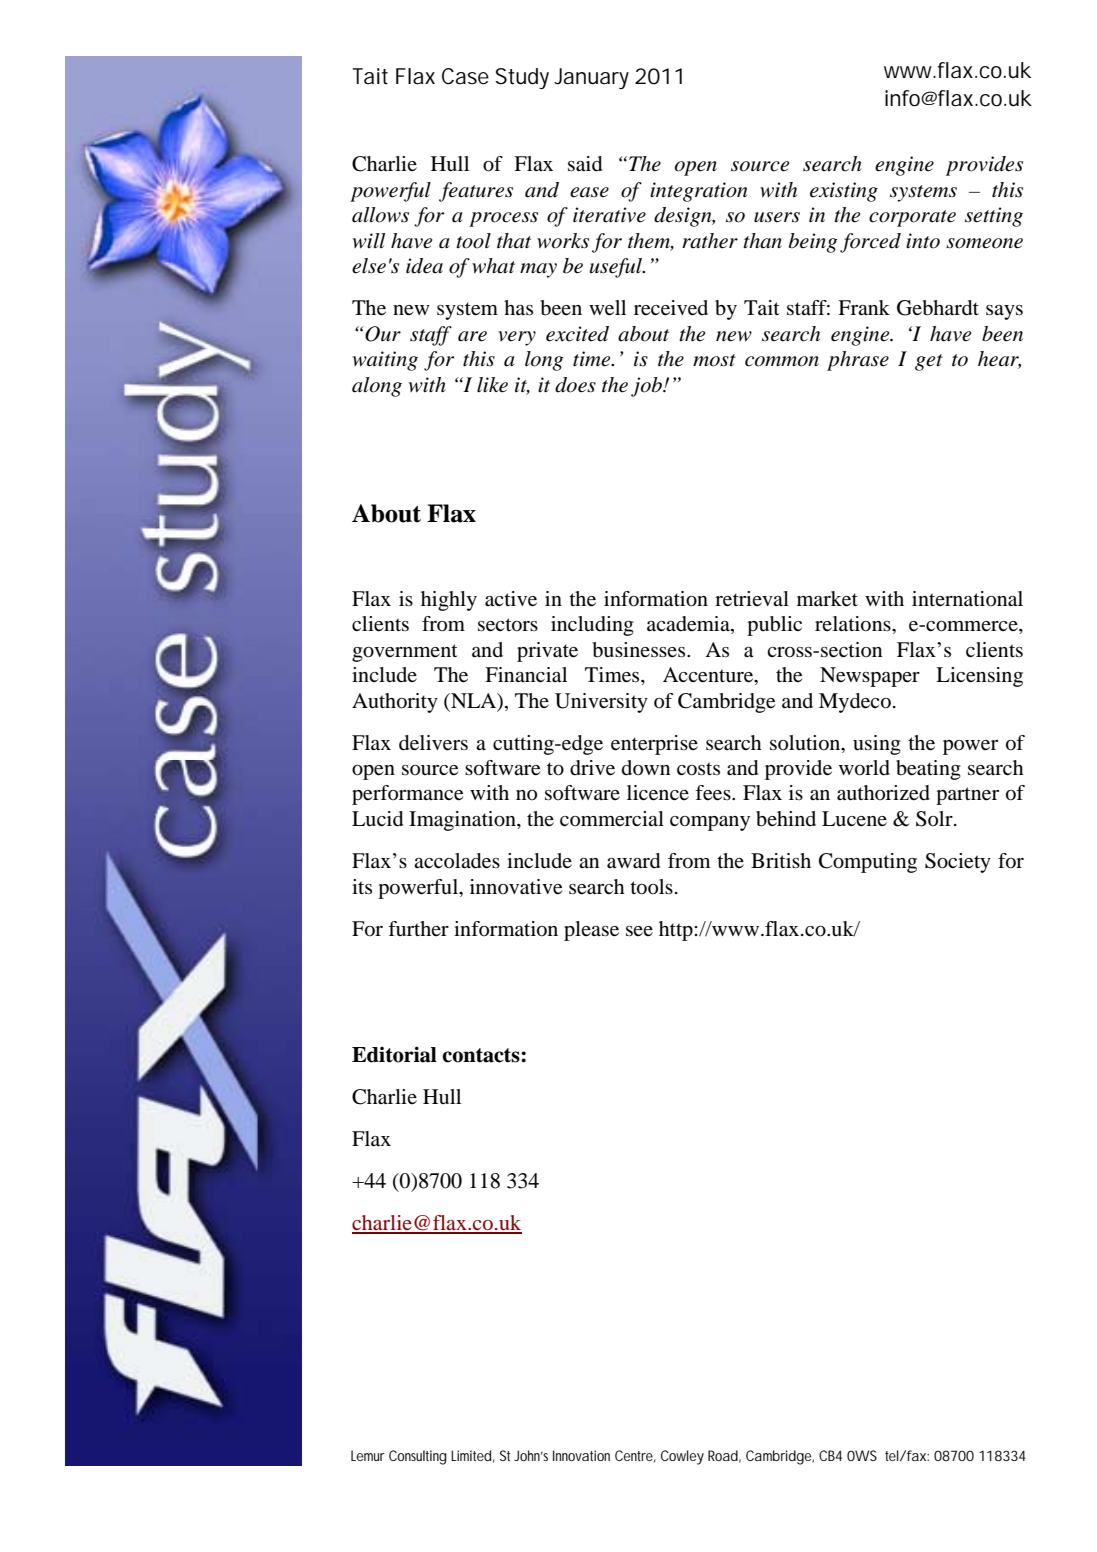  Describe the element at coordinates (418, 1457) in the screenshot. I see `Consulting` at that location.
